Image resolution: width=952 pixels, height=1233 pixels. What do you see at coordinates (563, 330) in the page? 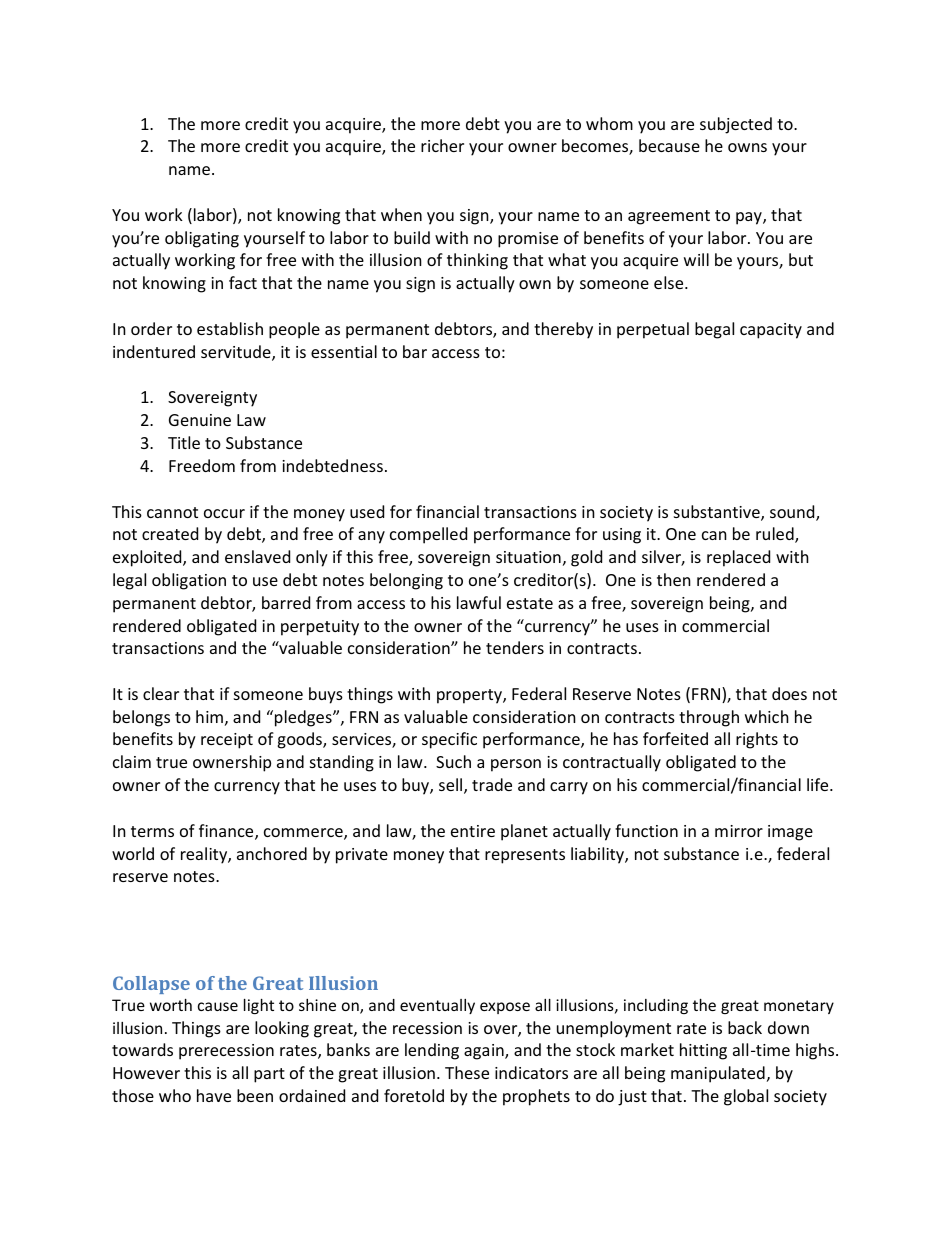
I see `thereby` at bounding box center [563, 330].
